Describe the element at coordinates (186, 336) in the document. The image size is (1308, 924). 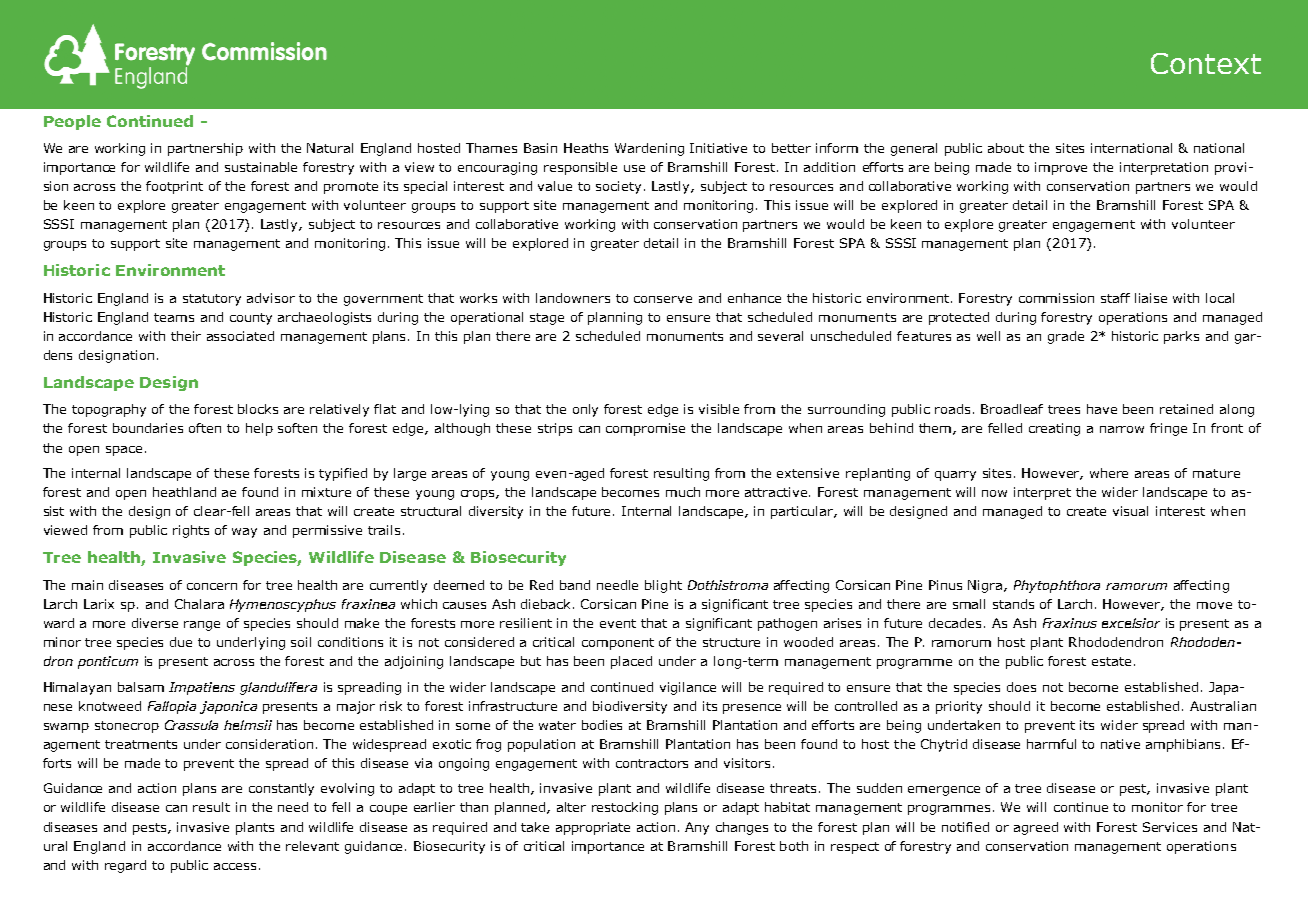
I see `their` at that location.
